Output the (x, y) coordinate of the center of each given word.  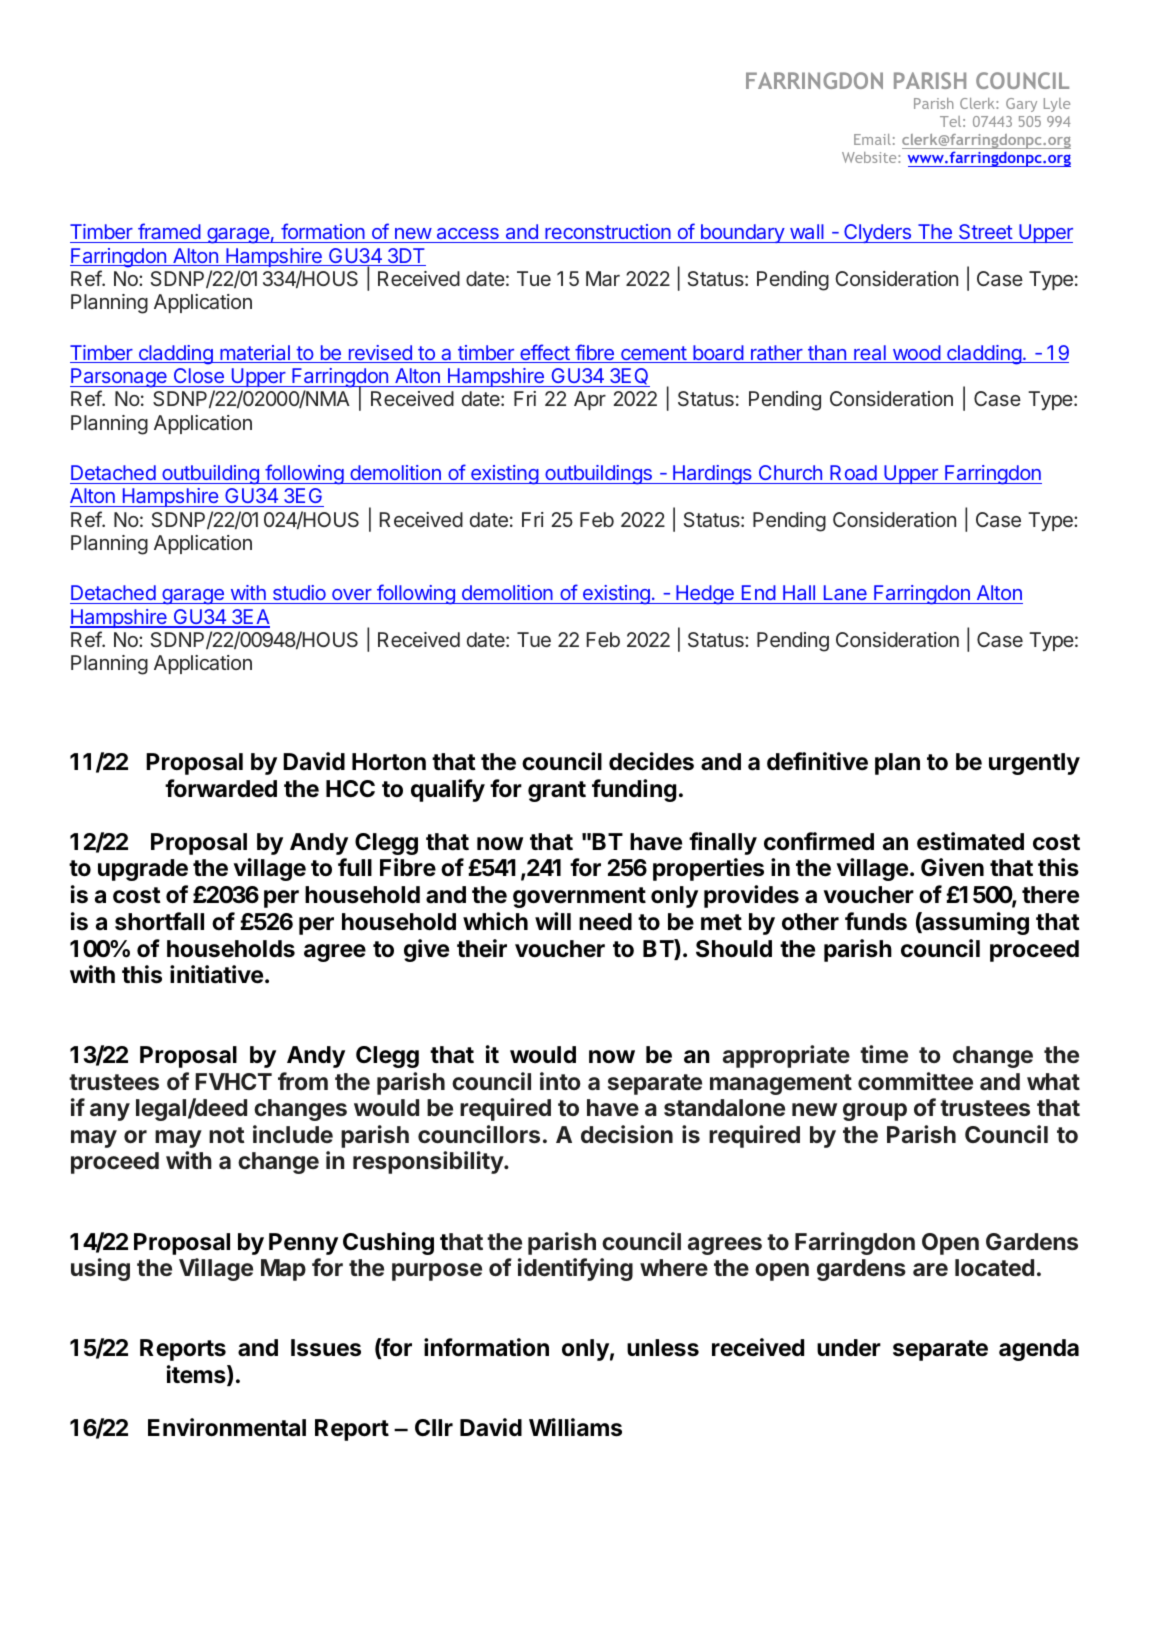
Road (853, 472)
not (227, 1135)
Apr (590, 400)
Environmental (227, 1427)
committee (915, 1081)
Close (198, 377)
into (560, 1081)
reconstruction (607, 233)
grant (557, 791)
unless (663, 1348)
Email (872, 139)
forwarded (221, 788)
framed (169, 233)
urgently (1034, 764)
